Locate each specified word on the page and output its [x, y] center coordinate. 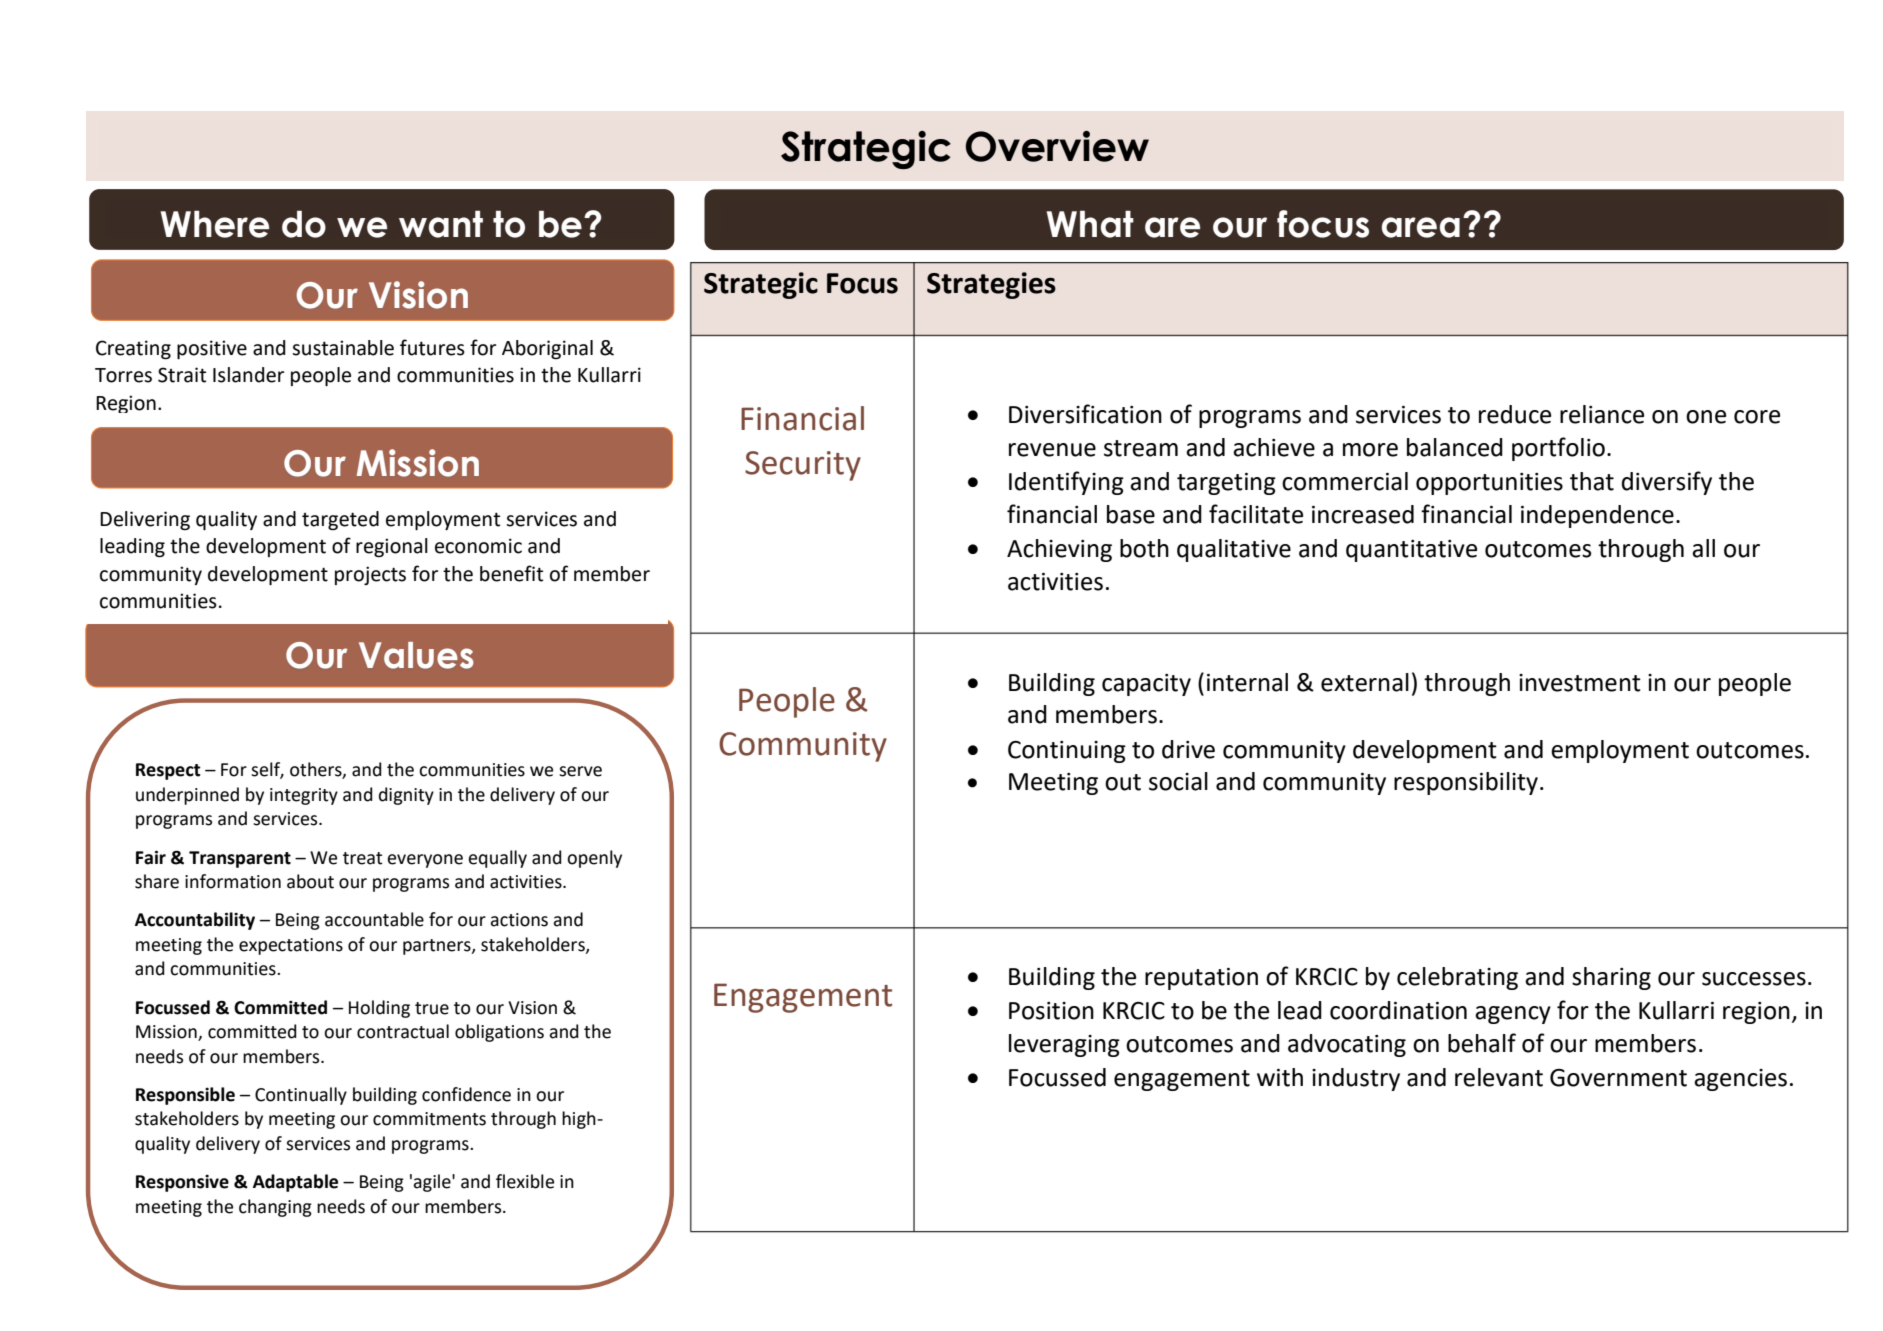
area [1421, 227]
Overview [1057, 146]
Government [1618, 1078]
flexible [525, 1181]
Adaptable [295, 1183]
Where [215, 224]
